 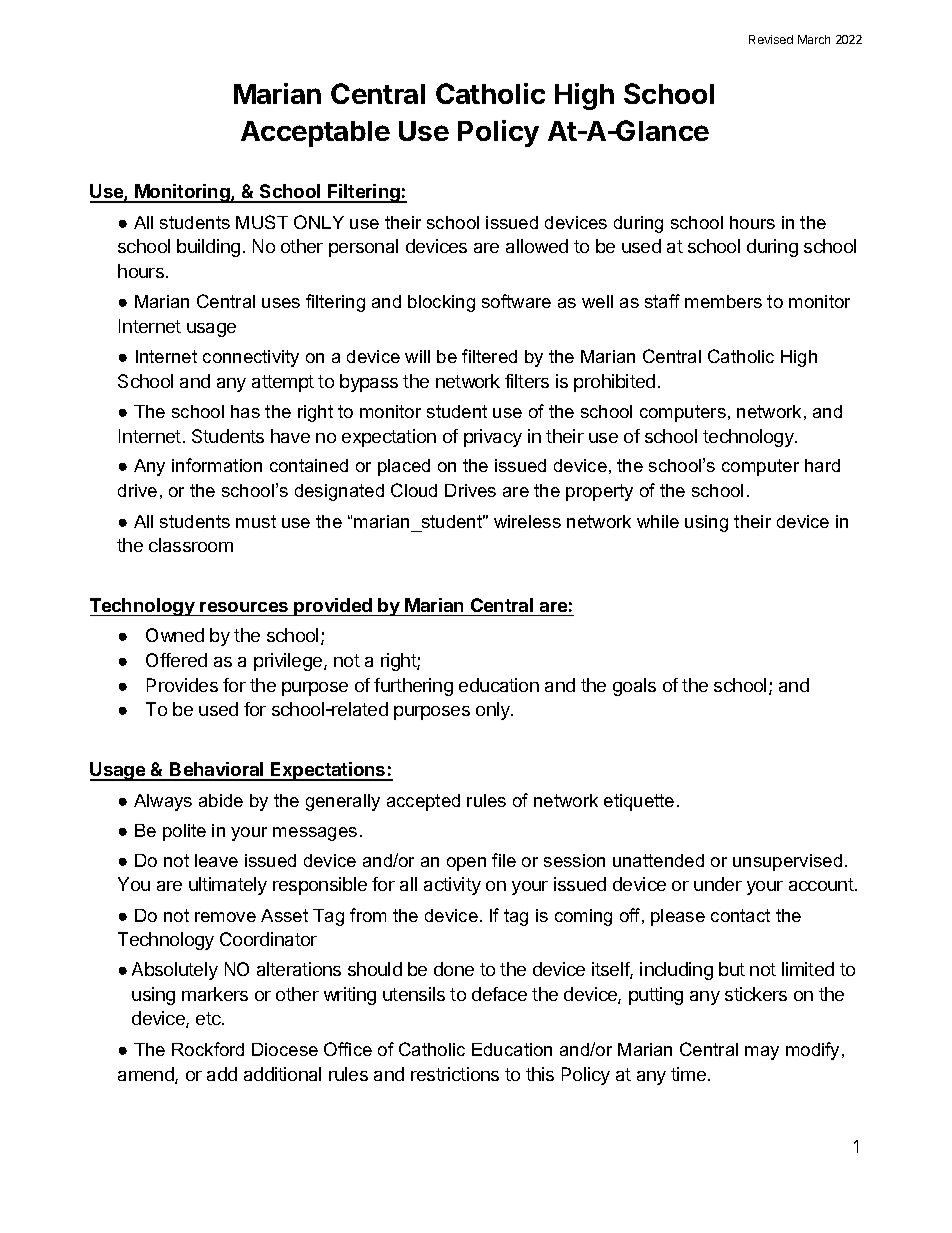 I want to click on furthering, so click(x=413, y=687).
